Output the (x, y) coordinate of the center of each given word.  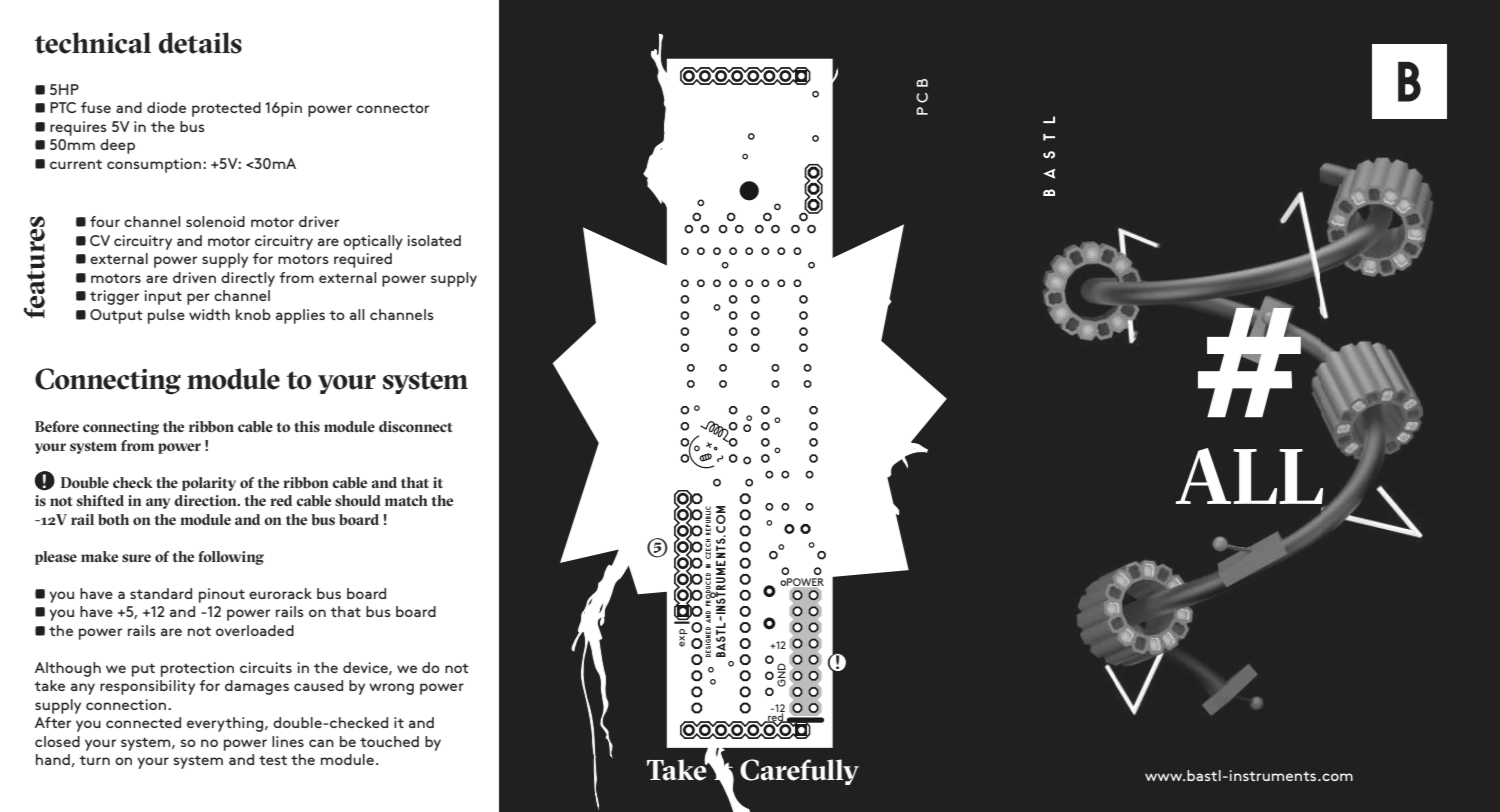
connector (392, 108)
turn (94, 760)
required (363, 260)
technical (93, 43)
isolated (434, 240)
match (406, 500)
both (113, 520)
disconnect (416, 426)
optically (373, 242)
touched (389, 741)
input (163, 297)
